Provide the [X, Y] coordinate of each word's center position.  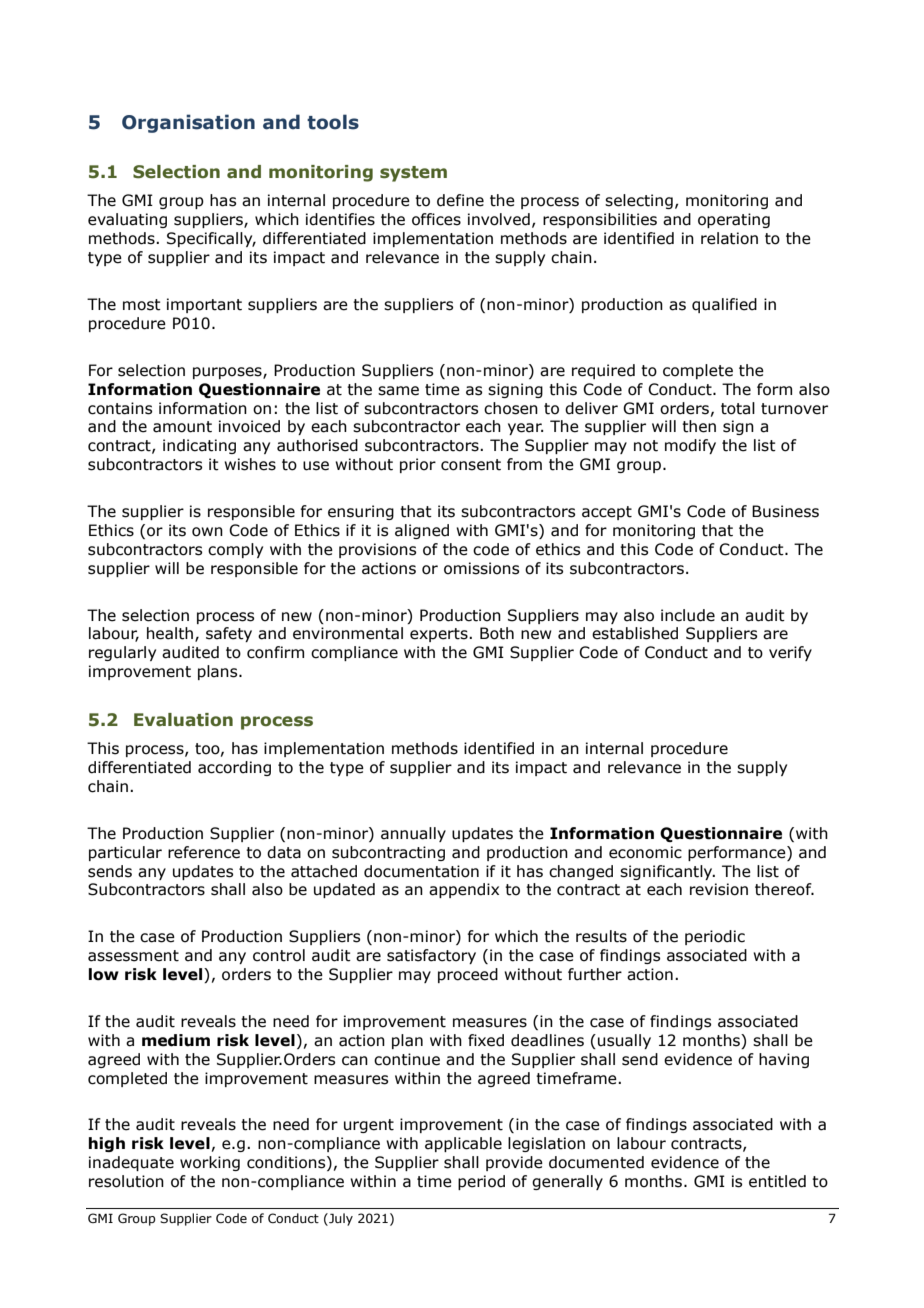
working [210, 1163]
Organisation [188, 123]
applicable [463, 1144]
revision [719, 889]
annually [413, 834]
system [413, 174]
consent [471, 465]
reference [204, 852]
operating [734, 220]
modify [690, 446]
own [207, 532]
